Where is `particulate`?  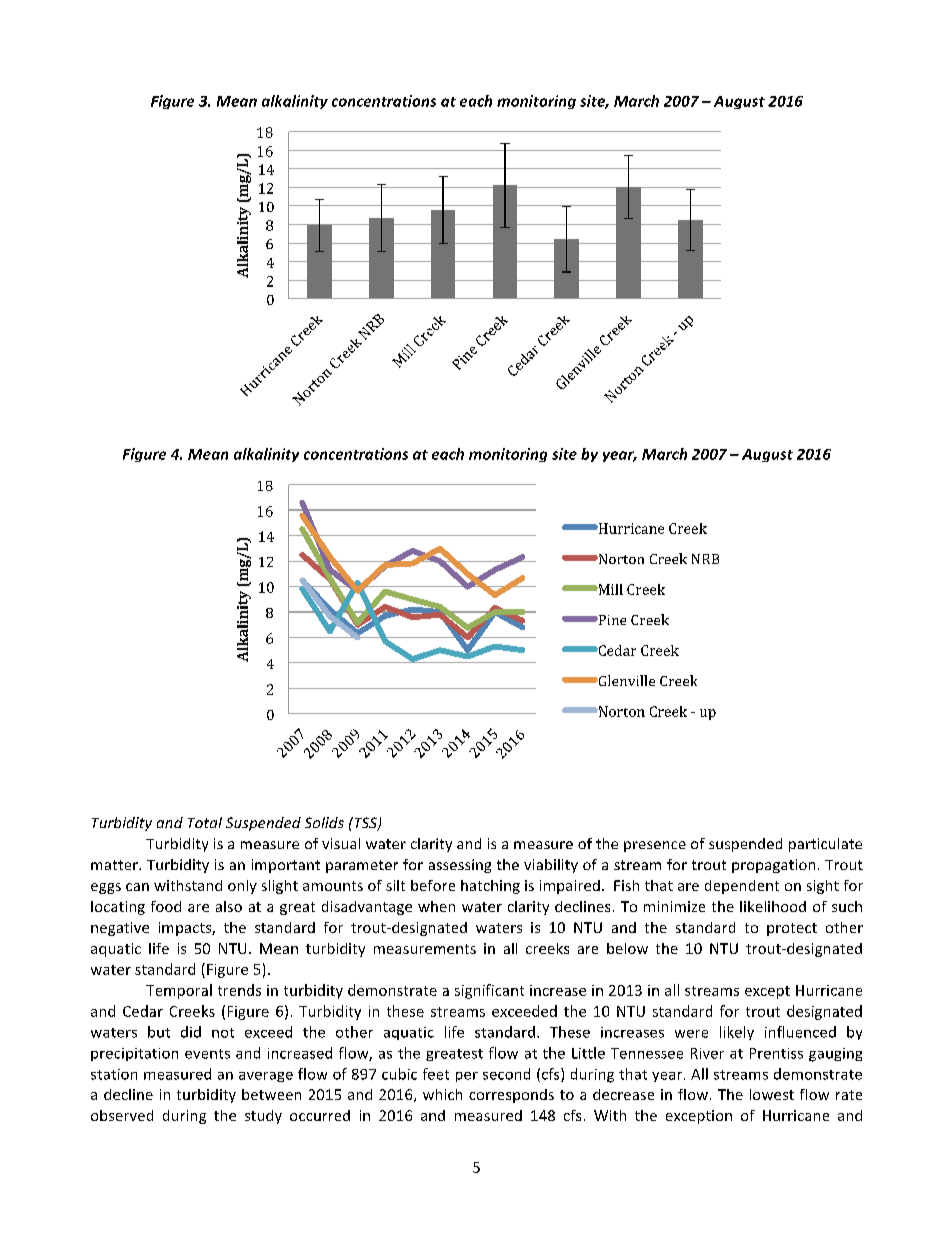
particulate is located at coordinates (825, 845).
